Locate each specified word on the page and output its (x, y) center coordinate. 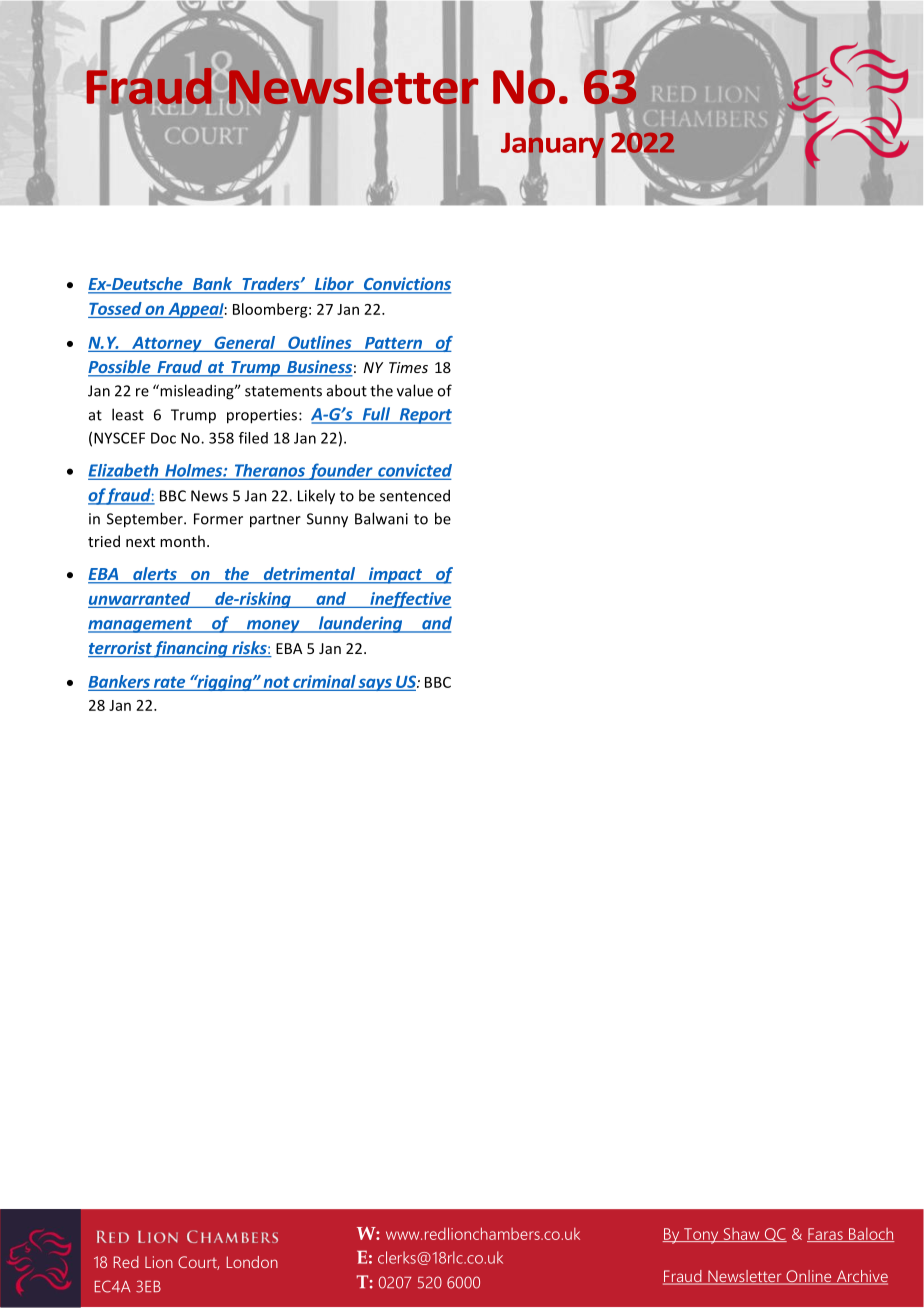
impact (395, 575)
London (252, 1262)
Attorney (167, 344)
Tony (701, 1236)
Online (809, 1277)
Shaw (741, 1235)
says (375, 684)
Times (408, 367)
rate (169, 683)
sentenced (415, 495)
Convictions (406, 285)
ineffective (410, 600)
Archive (861, 1277)
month (182, 541)
